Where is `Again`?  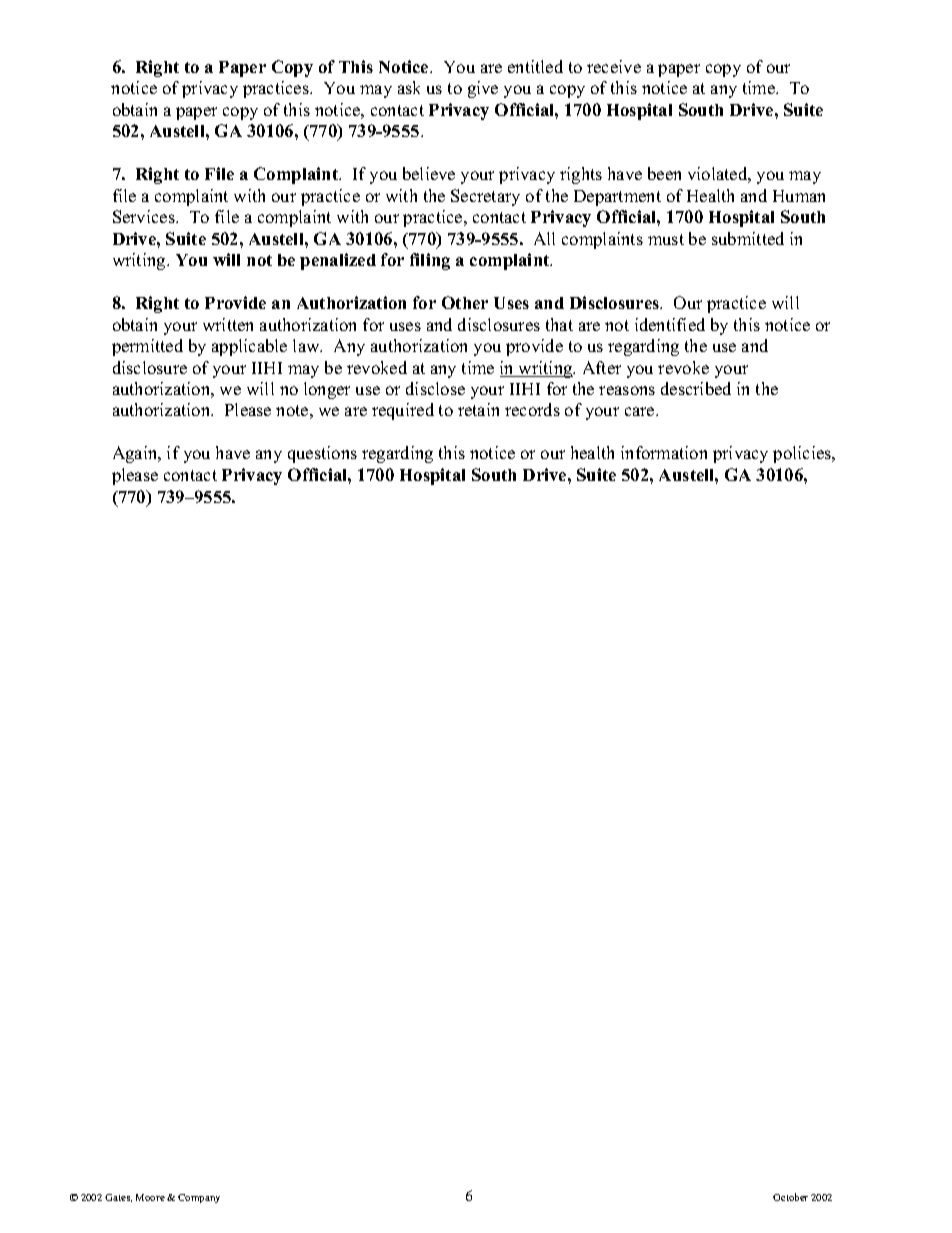
Again is located at coordinates (136, 454).
